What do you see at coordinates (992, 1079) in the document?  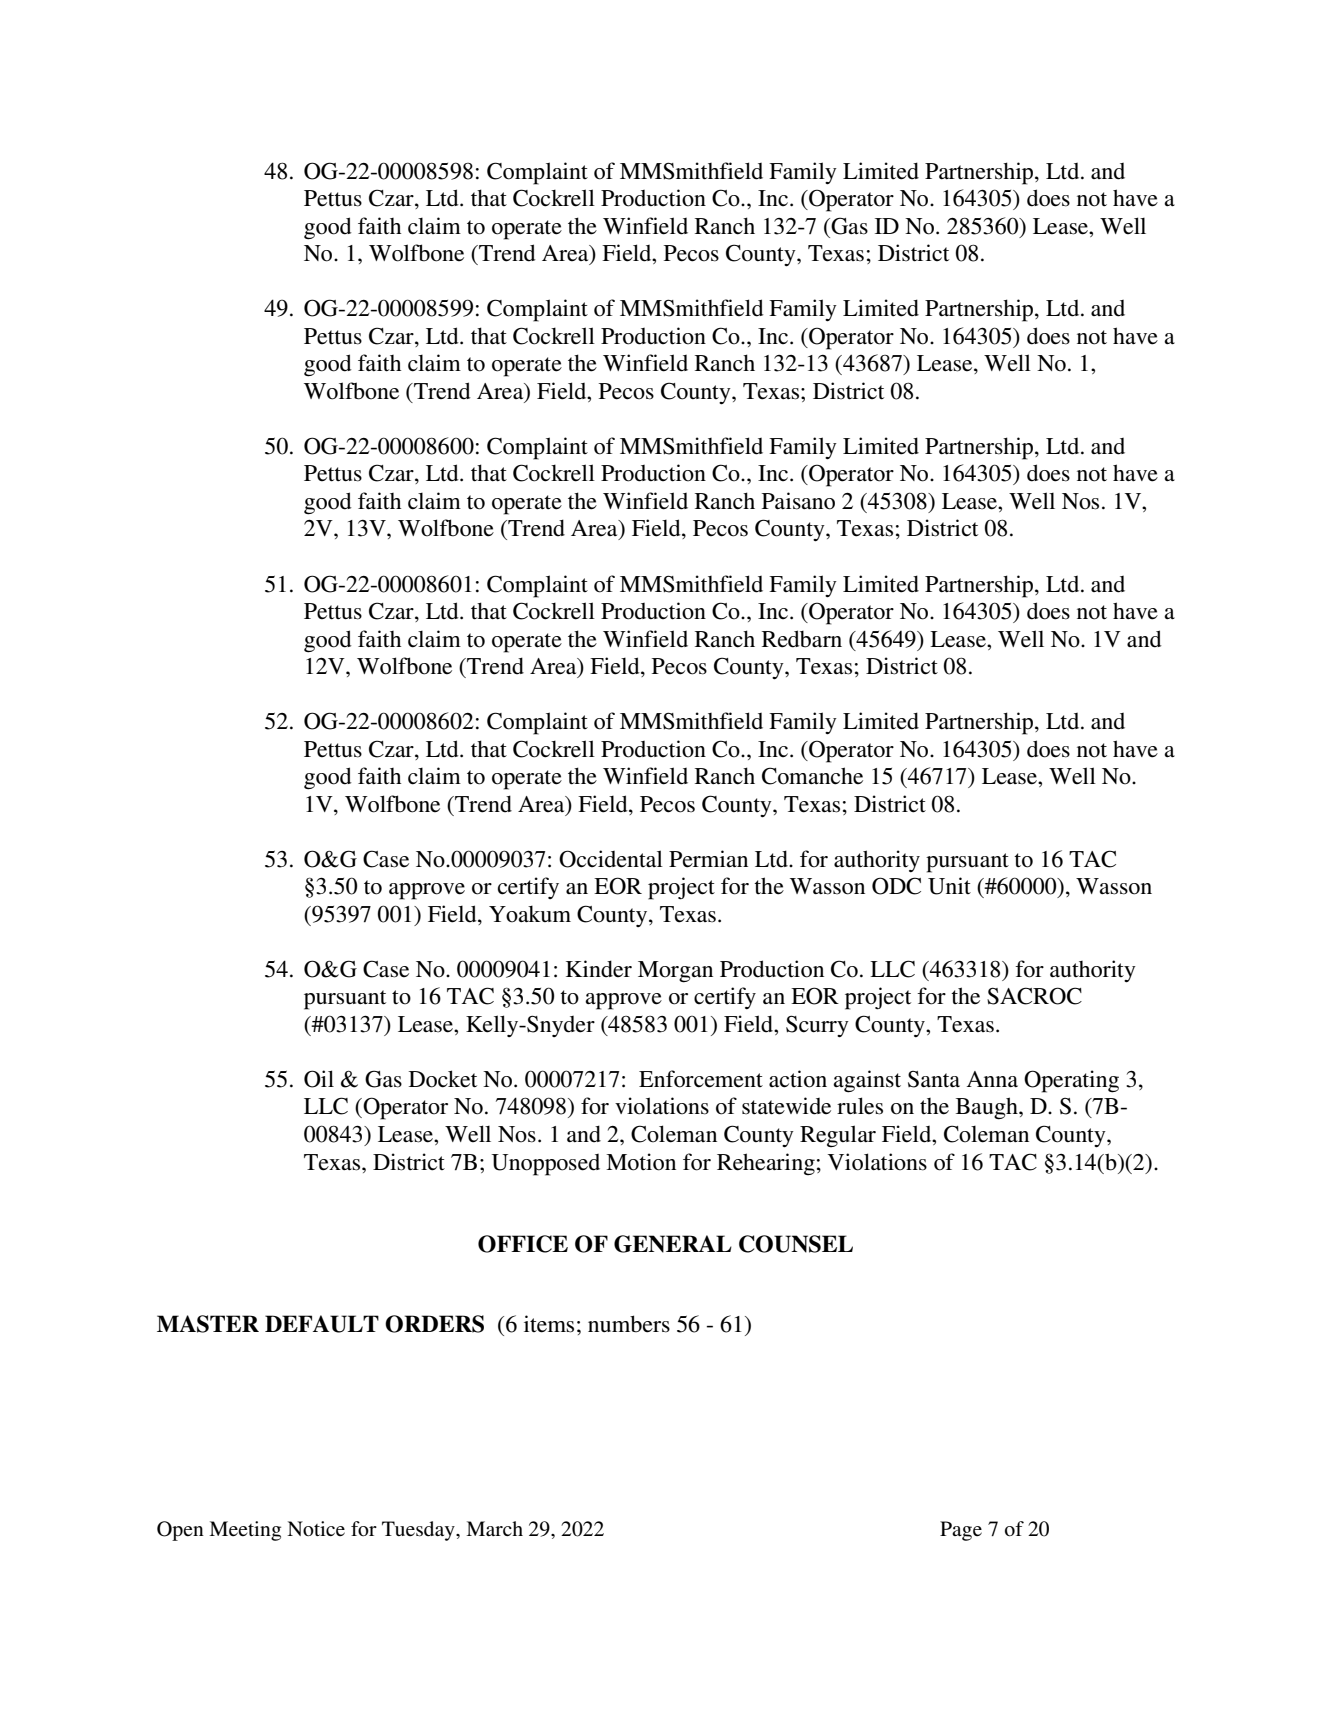 I see `Anna` at bounding box center [992, 1079].
